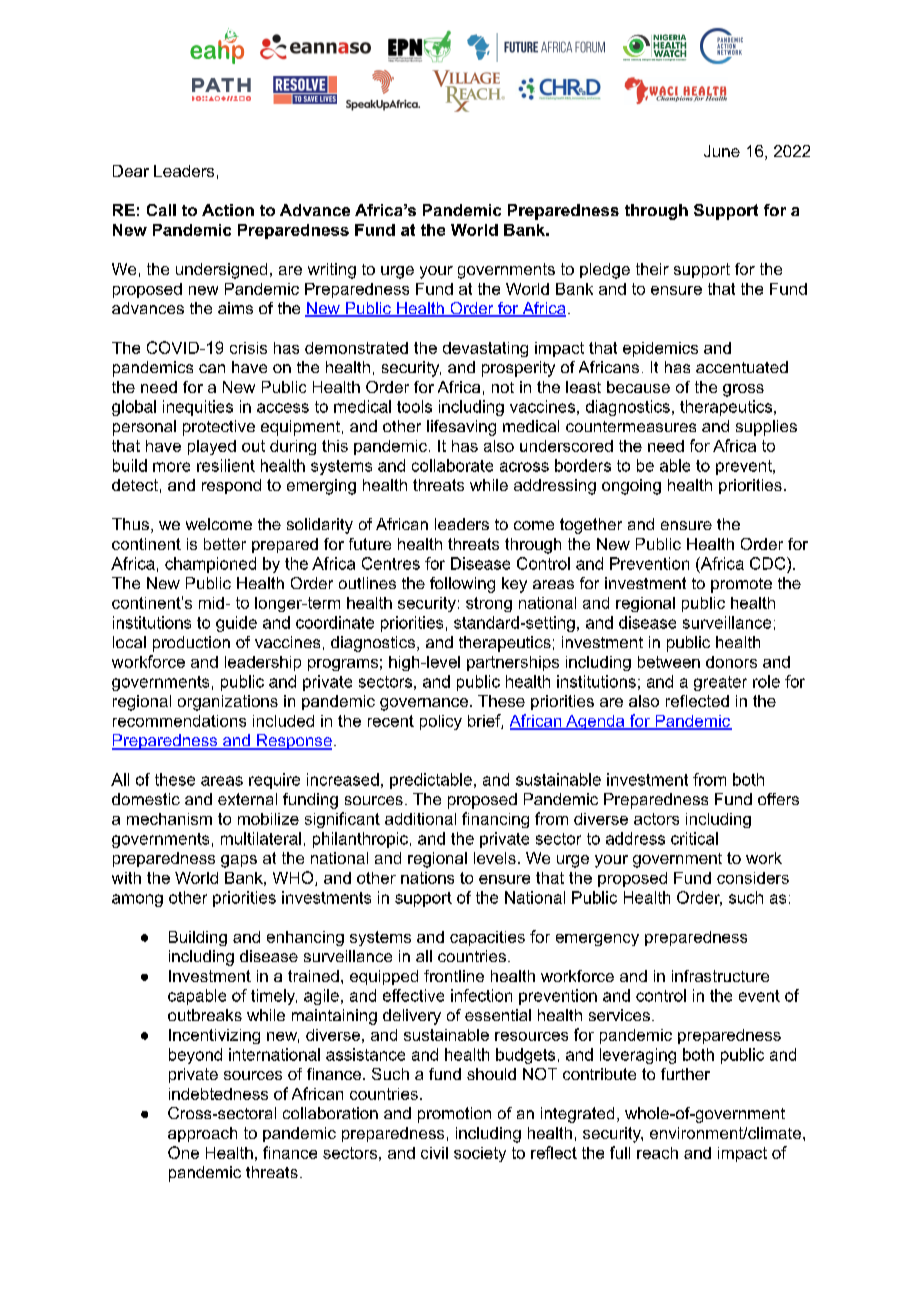  Describe the element at coordinates (239, 861) in the screenshot. I see `gaps` at that location.
